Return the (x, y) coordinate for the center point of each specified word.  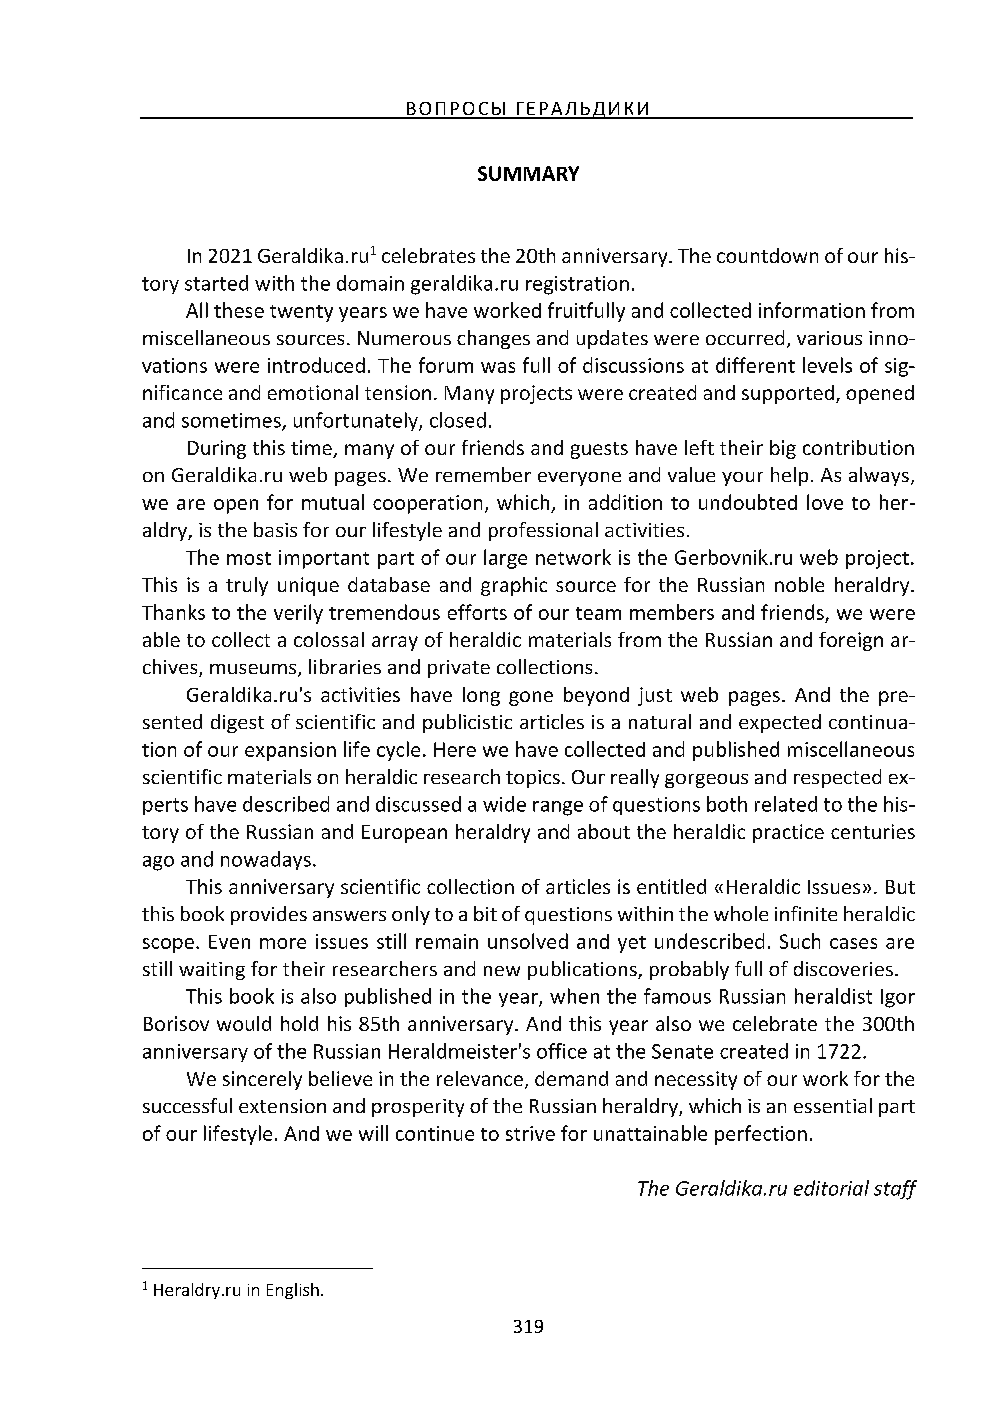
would (244, 1023)
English (293, 1291)
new (502, 971)
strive (530, 1133)
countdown (767, 255)
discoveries (843, 968)
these (239, 310)
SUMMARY (528, 173)
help (789, 476)
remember (483, 474)
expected (780, 723)
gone (531, 698)
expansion (290, 751)
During (217, 449)
